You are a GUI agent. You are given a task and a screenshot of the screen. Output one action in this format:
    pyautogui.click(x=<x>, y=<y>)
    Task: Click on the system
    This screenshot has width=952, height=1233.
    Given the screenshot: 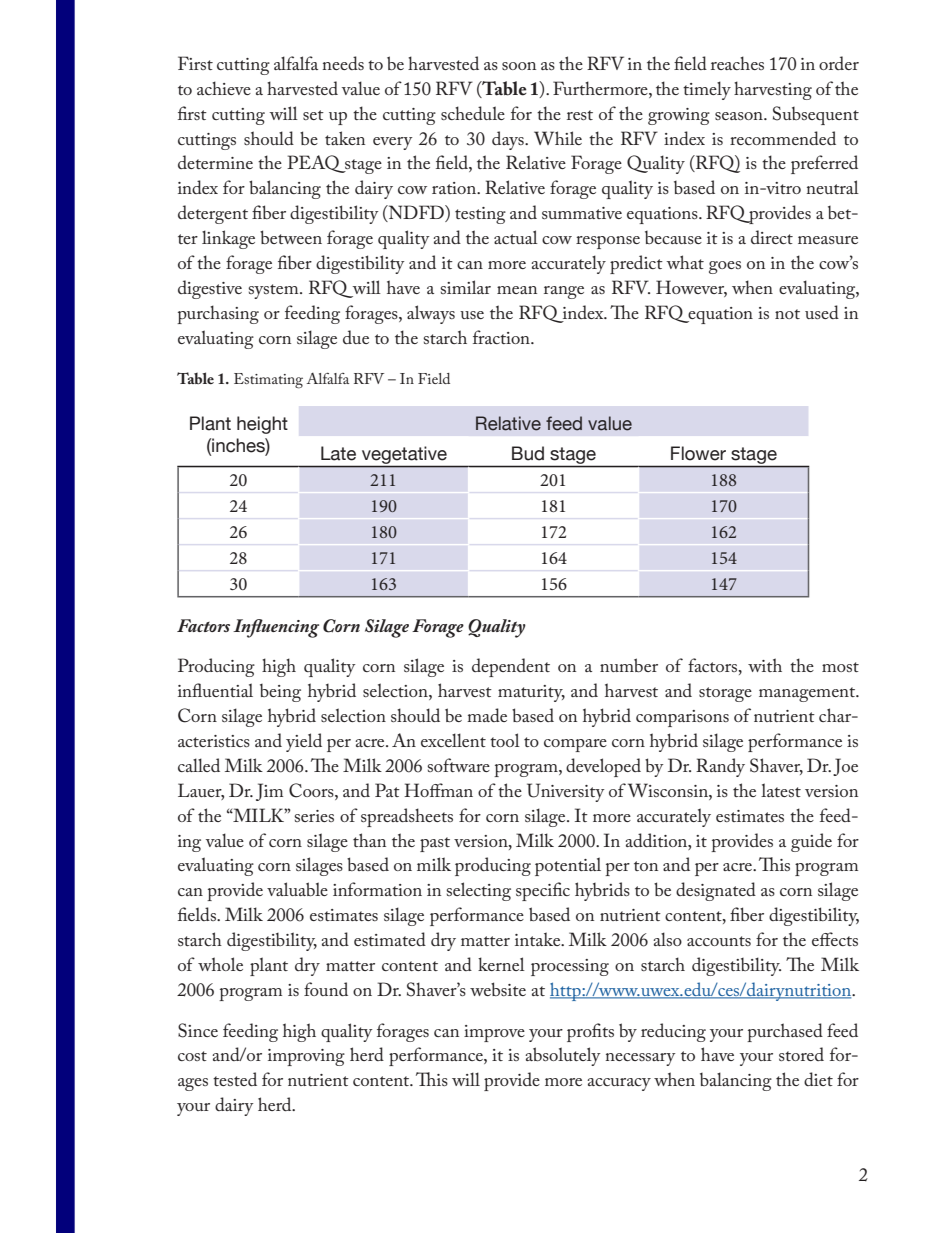 What is the action you would take?
    pyautogui.click(x=274, y=291)
